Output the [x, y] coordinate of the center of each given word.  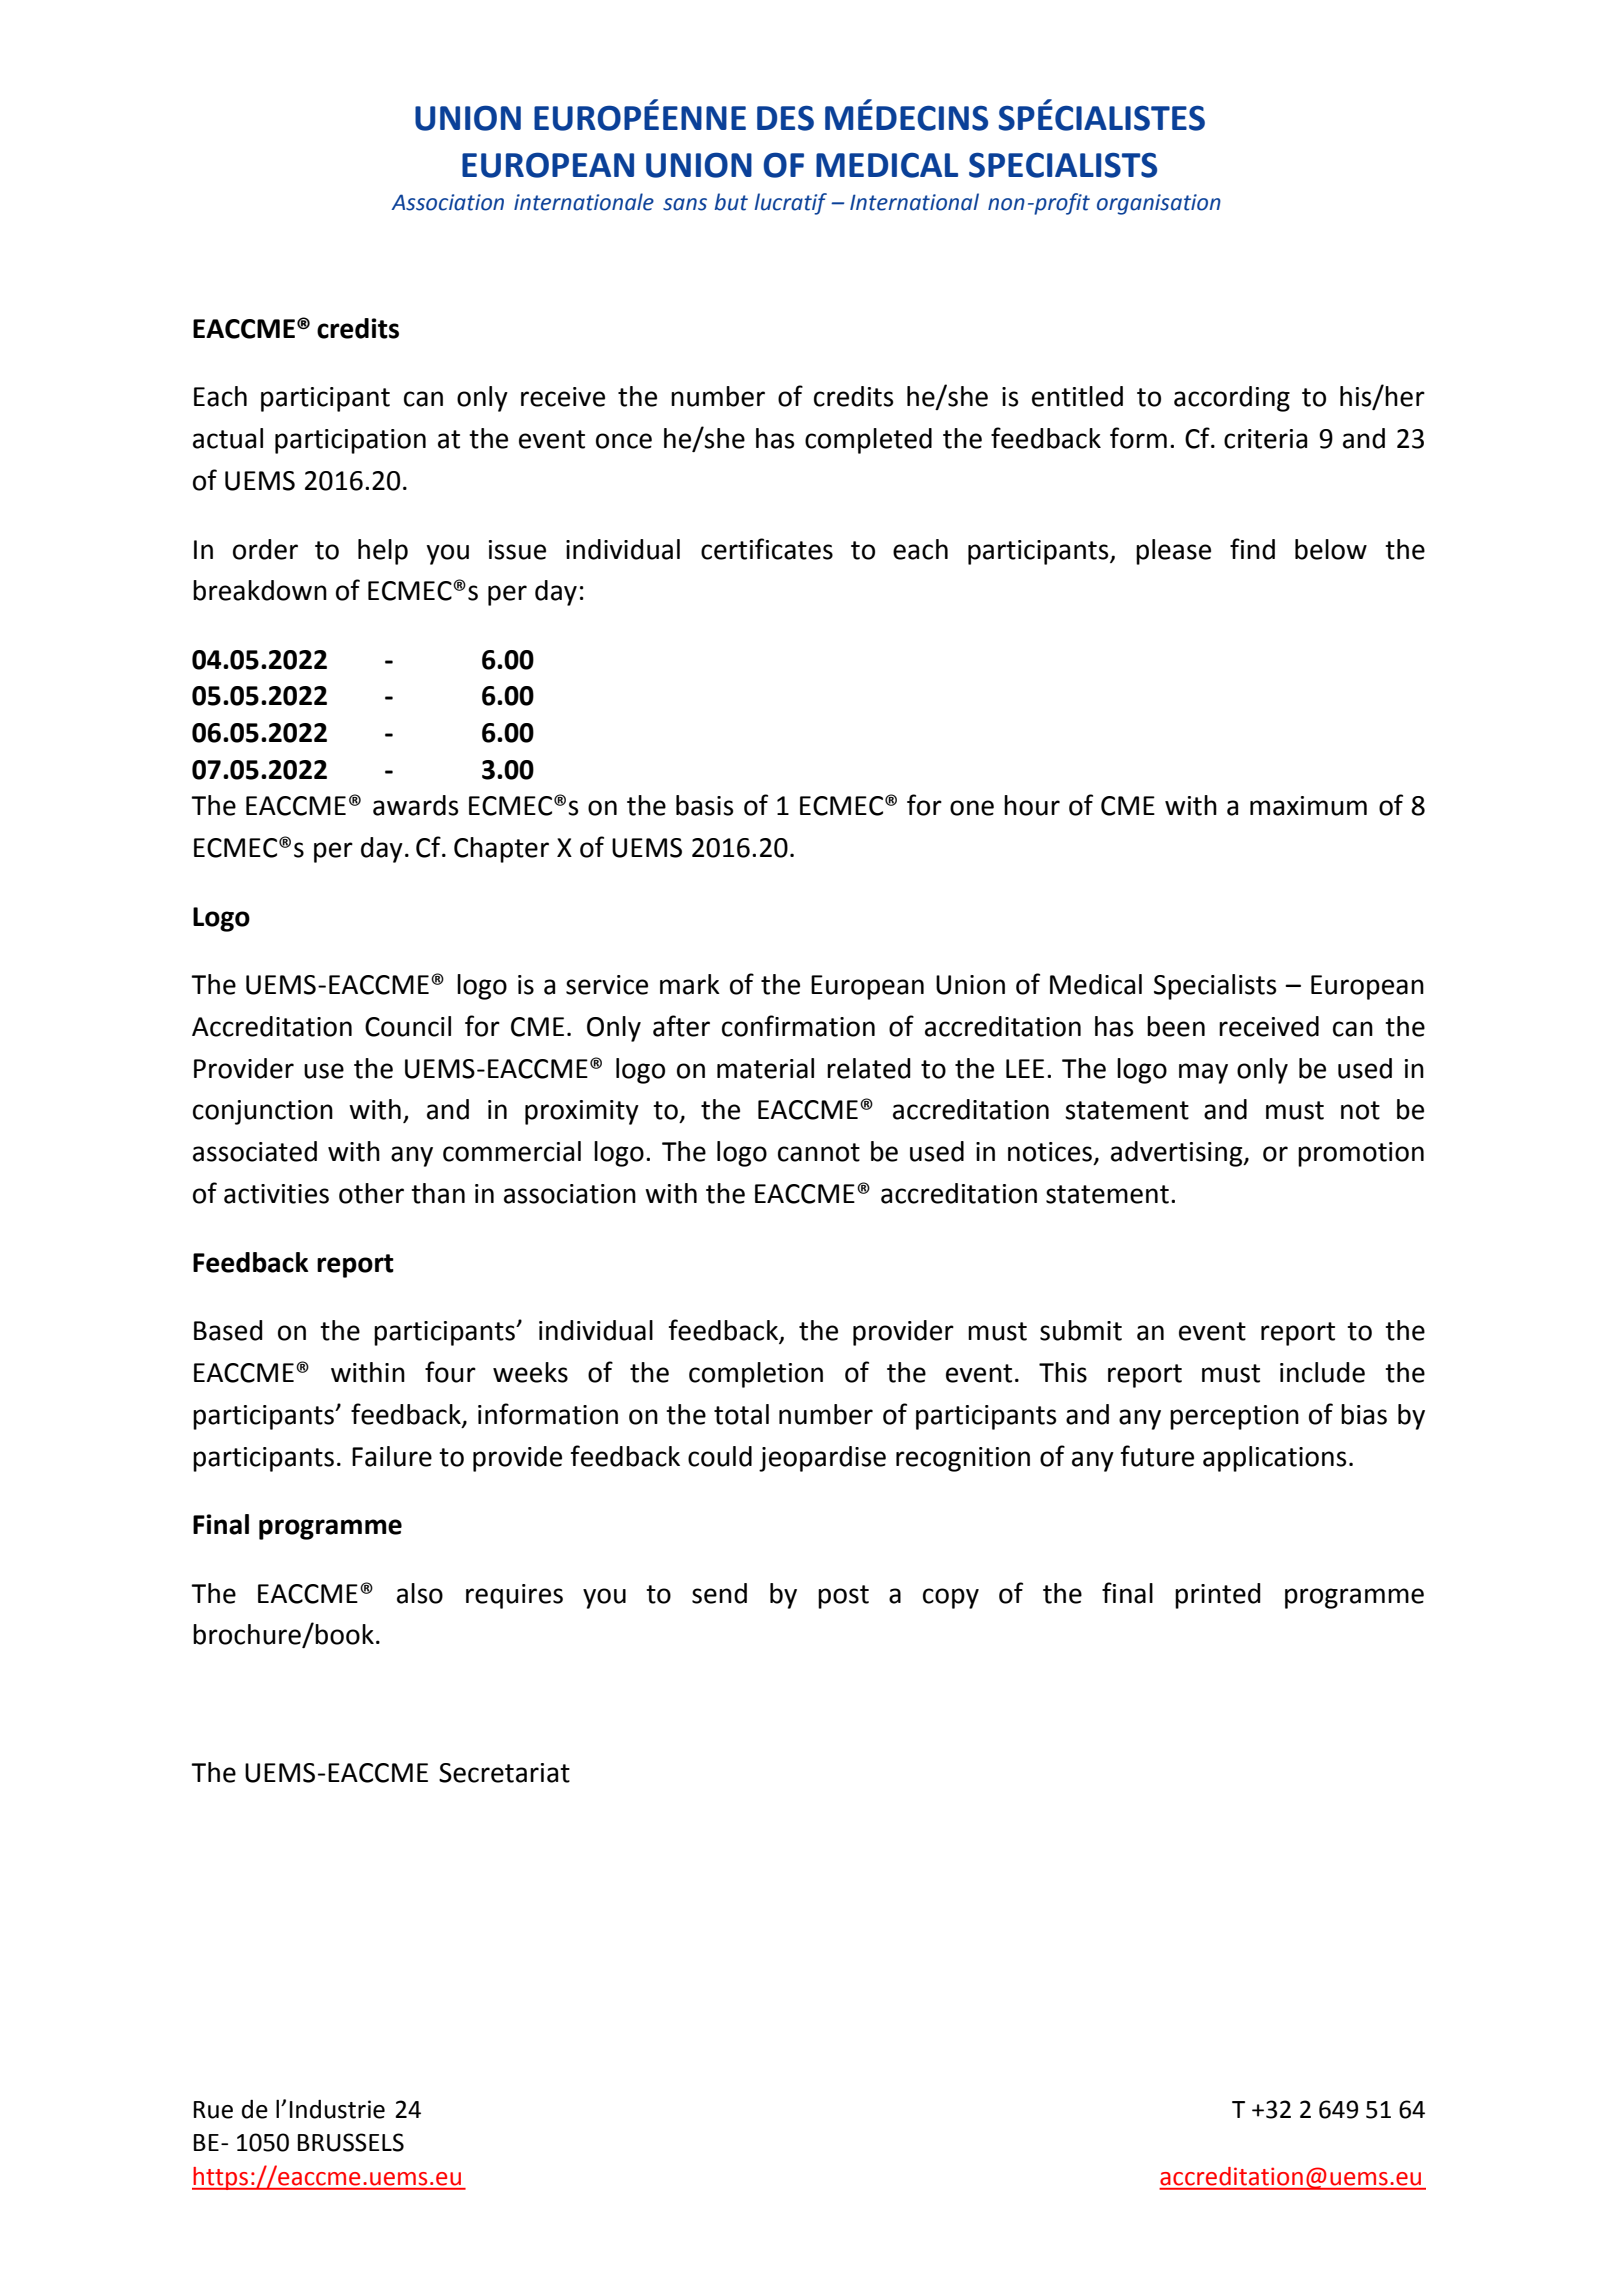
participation [350, 441]
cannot [819, 1152]
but [731, 202]
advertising [1178, 1154]
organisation [1159, 204]
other [371, 1193]
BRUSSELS [351, 2142]
